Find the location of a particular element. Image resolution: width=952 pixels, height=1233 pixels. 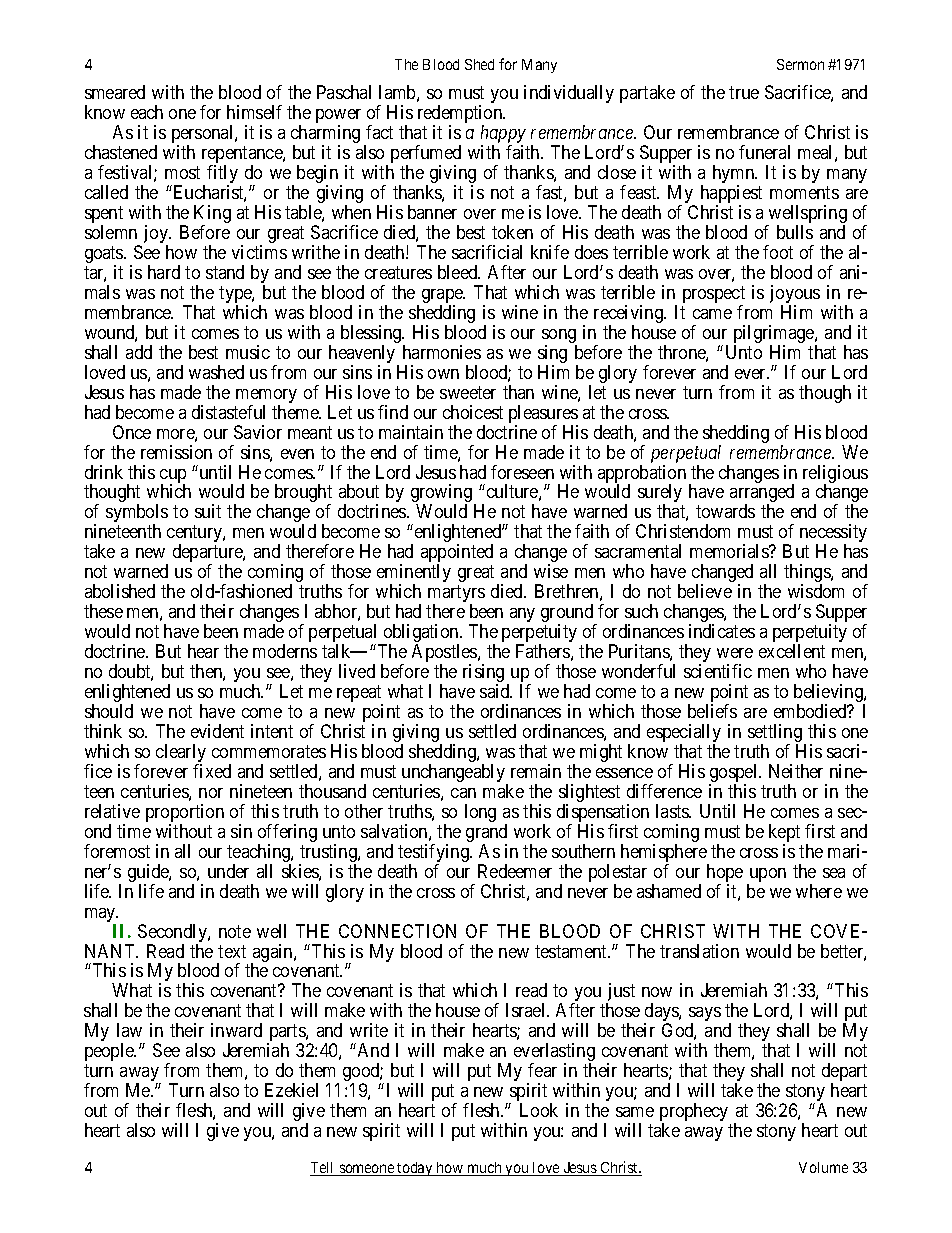

today is located at coordinates (415, 1169).
